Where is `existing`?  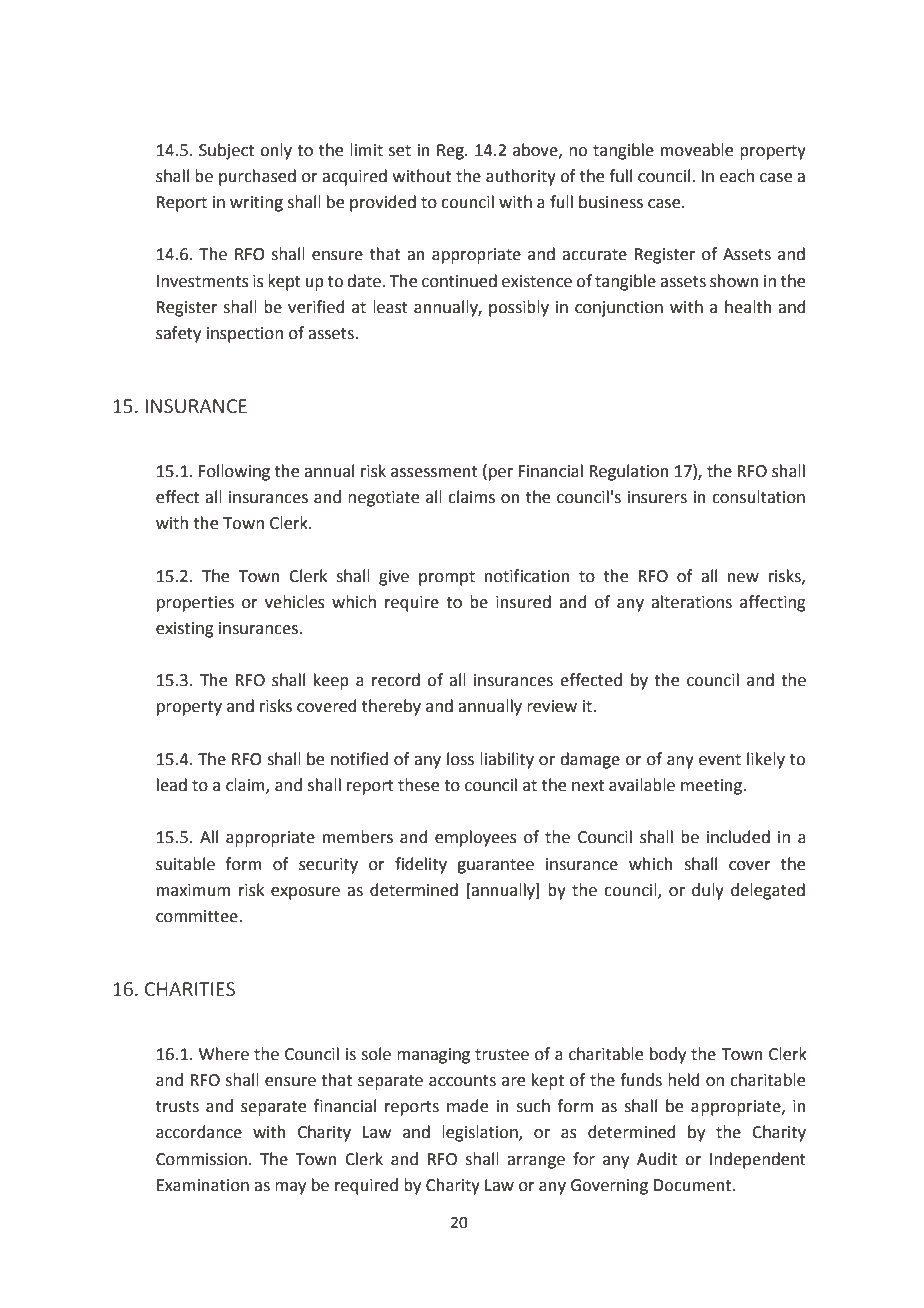 existing is located at coordinates (185, 630).
